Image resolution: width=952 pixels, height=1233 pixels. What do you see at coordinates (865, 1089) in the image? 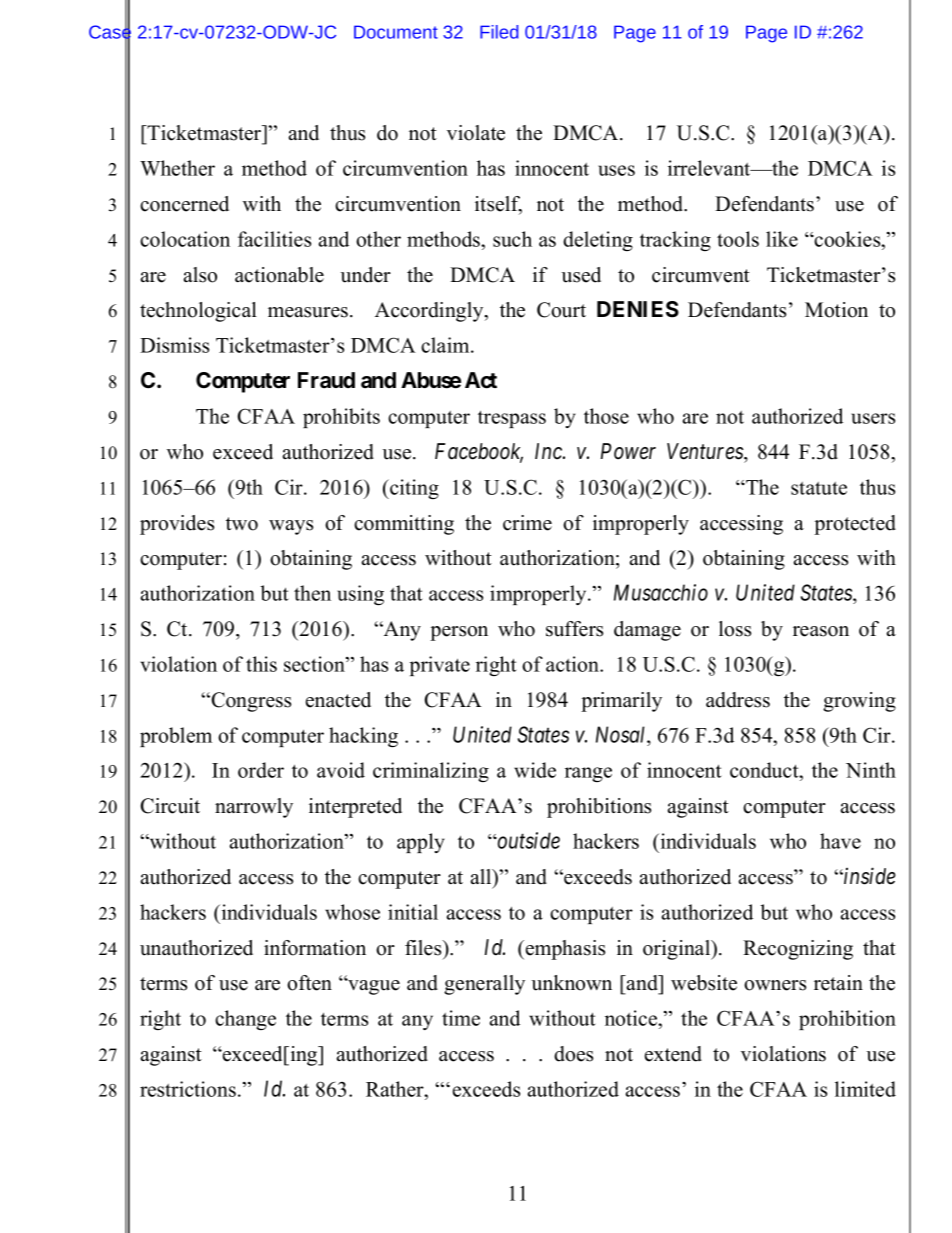
I see `limited` at bounding box center [865, 1089].
